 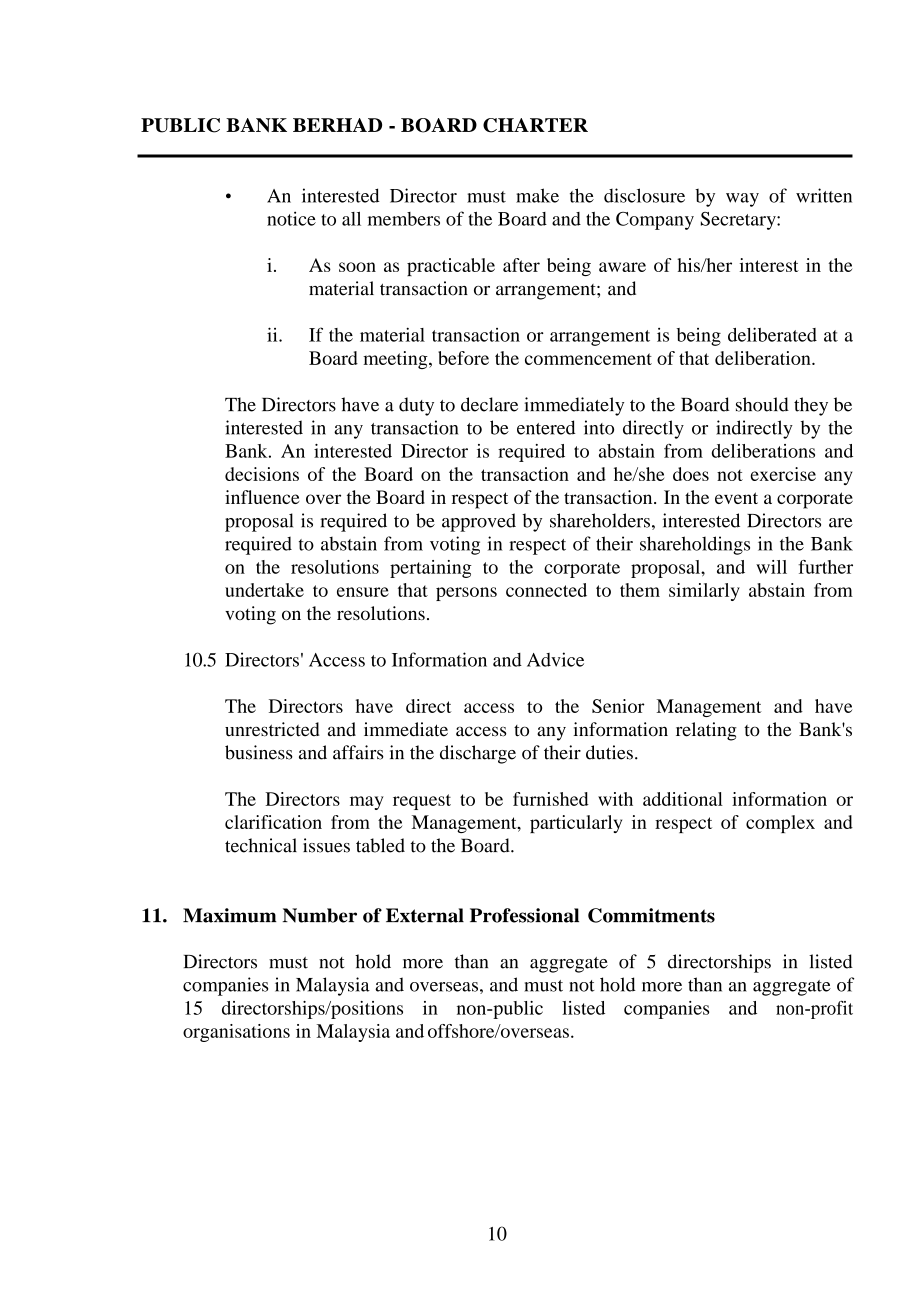 What do you see at coordinates (272, 729) in the screenshot?
I see `unrestricted` at bounding box center [272, 729].
